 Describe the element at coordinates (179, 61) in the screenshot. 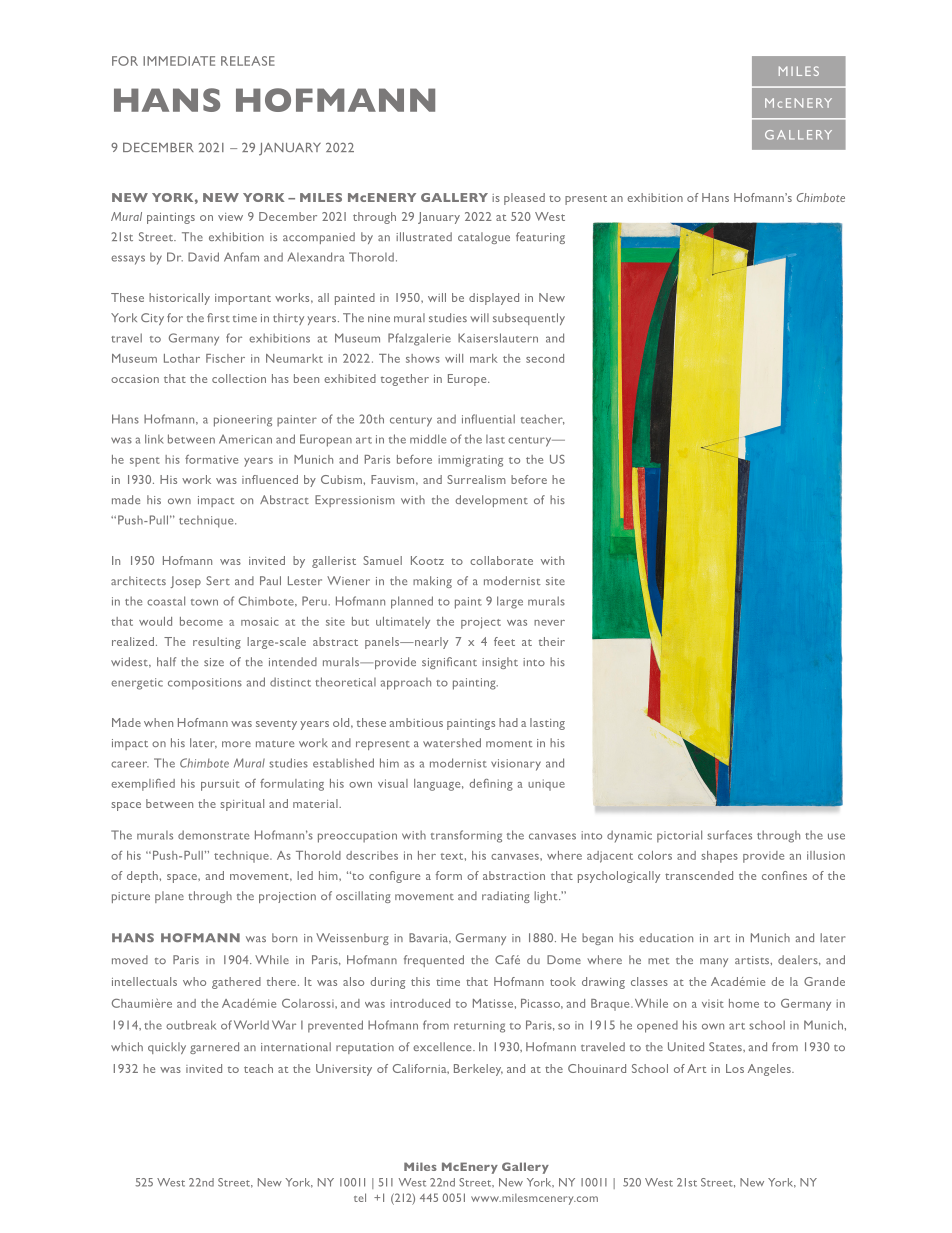

I see `IMMEDIATE` at that location.
